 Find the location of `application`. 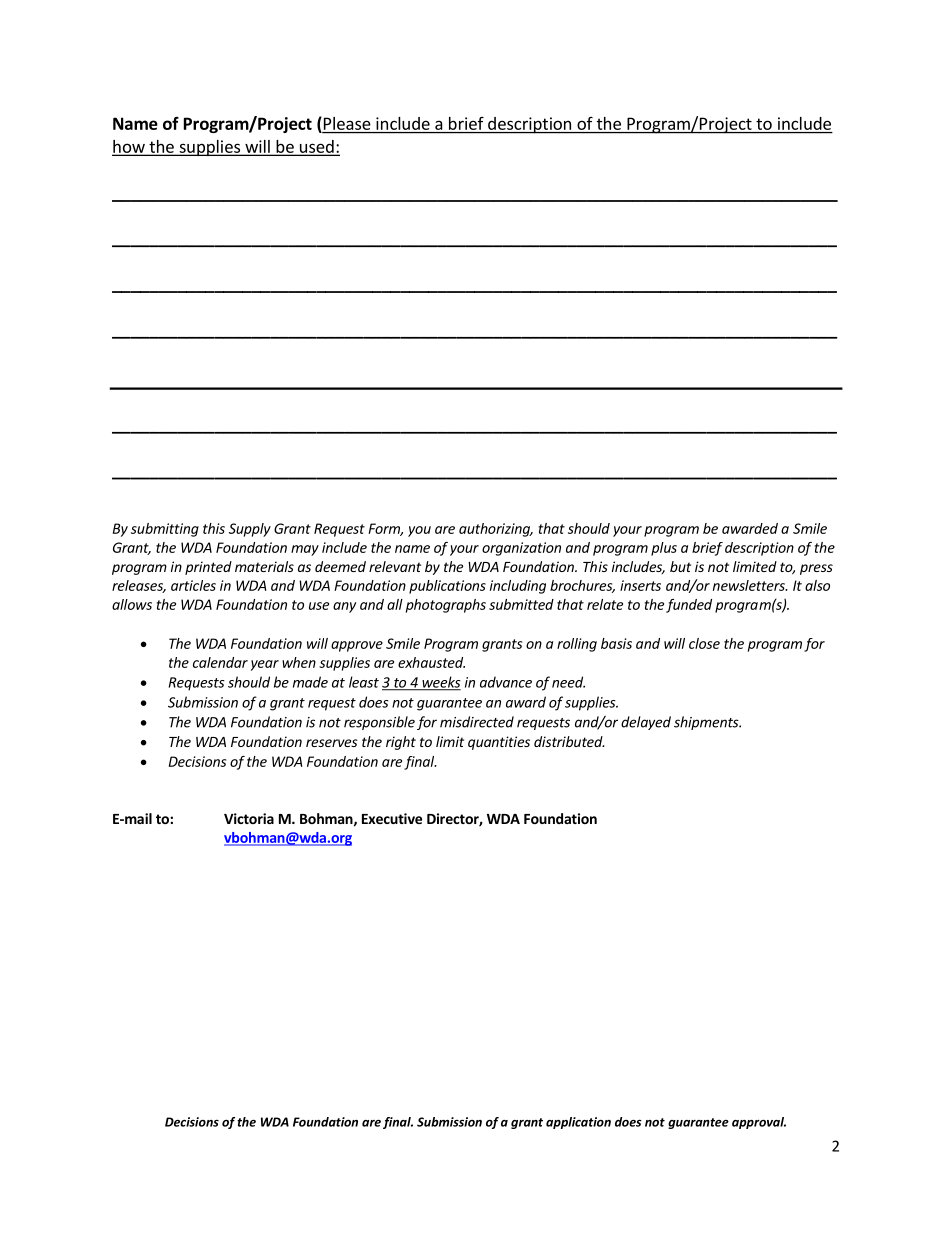

application is located at coordinates (578, 1123).
